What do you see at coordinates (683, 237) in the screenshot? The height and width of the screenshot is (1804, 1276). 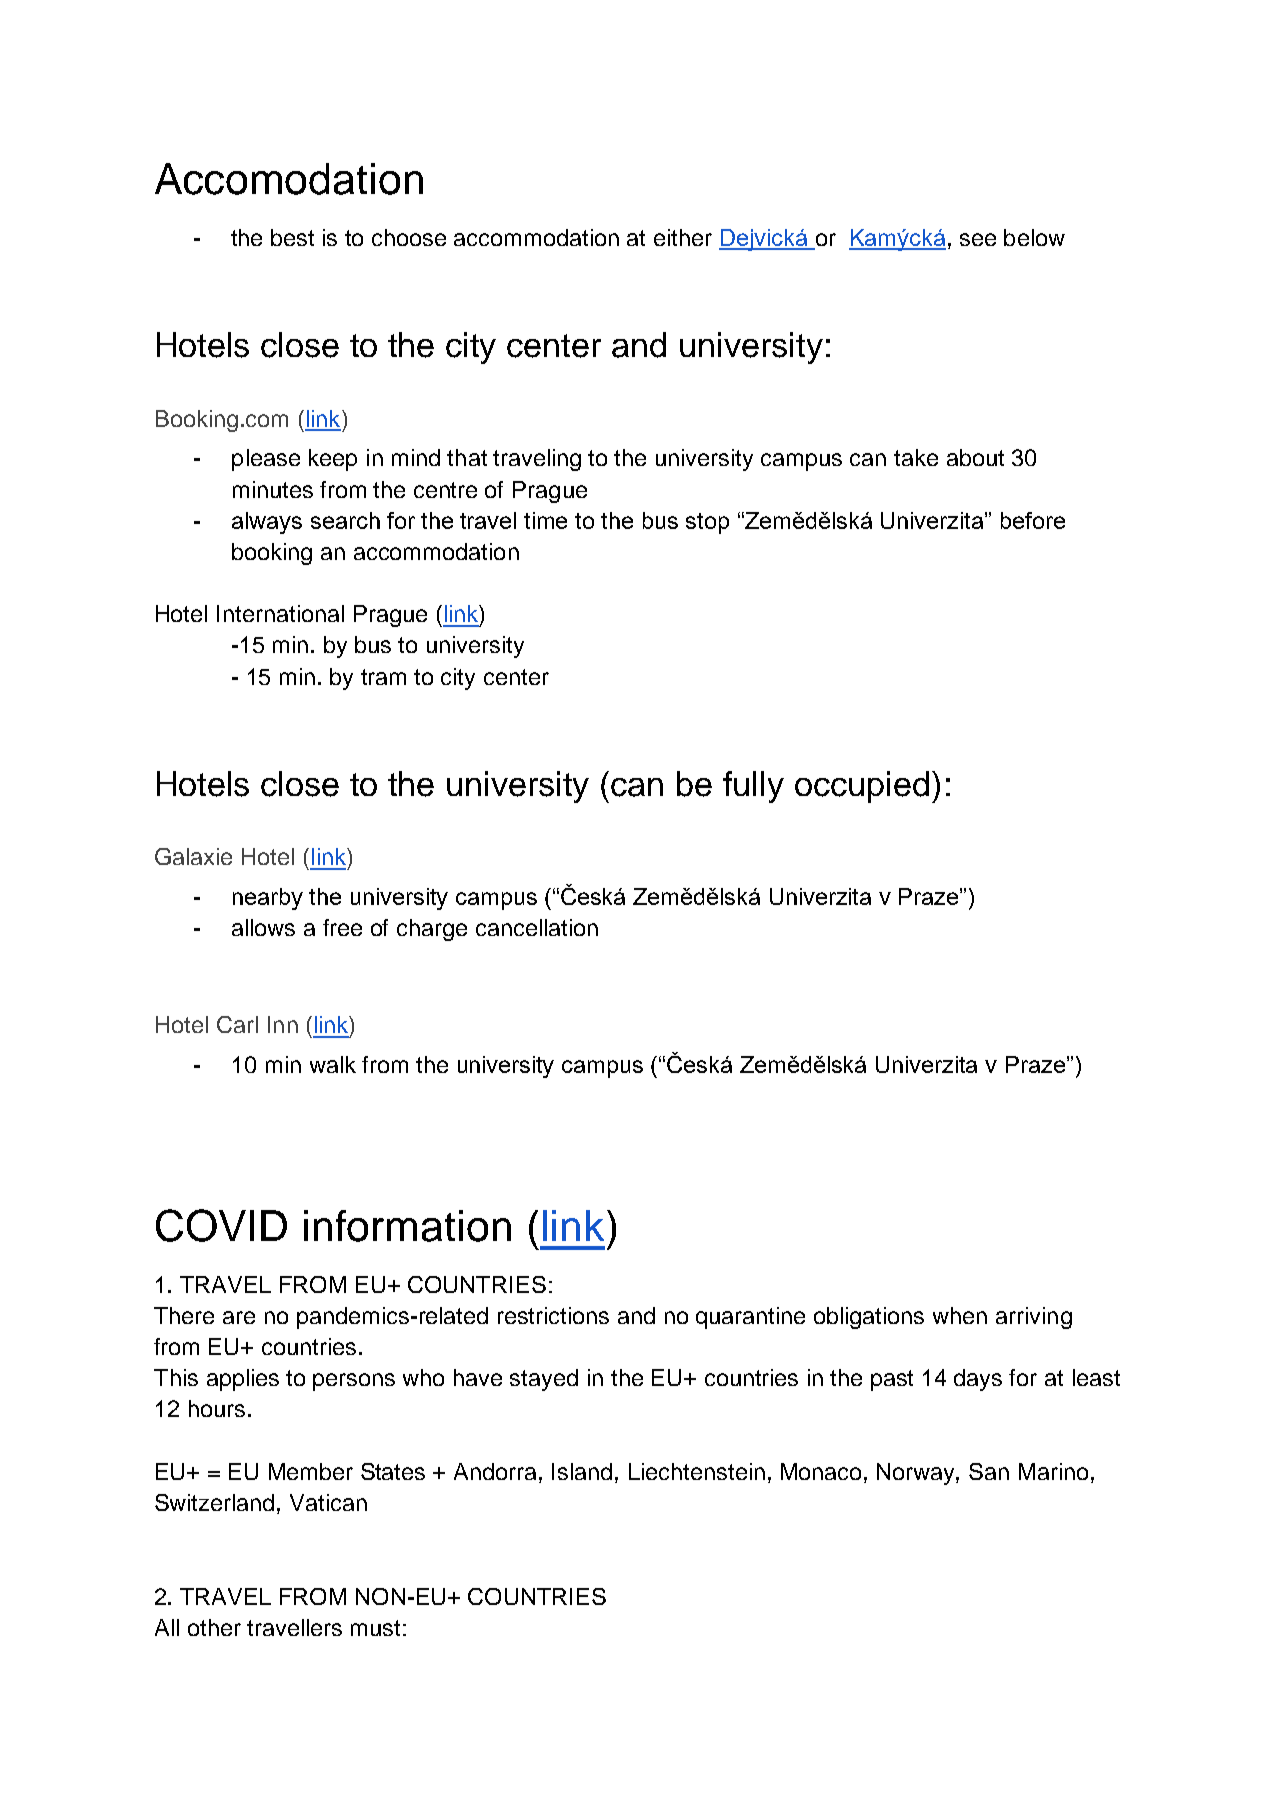 I see `either` at bounding box center [683, 237].
